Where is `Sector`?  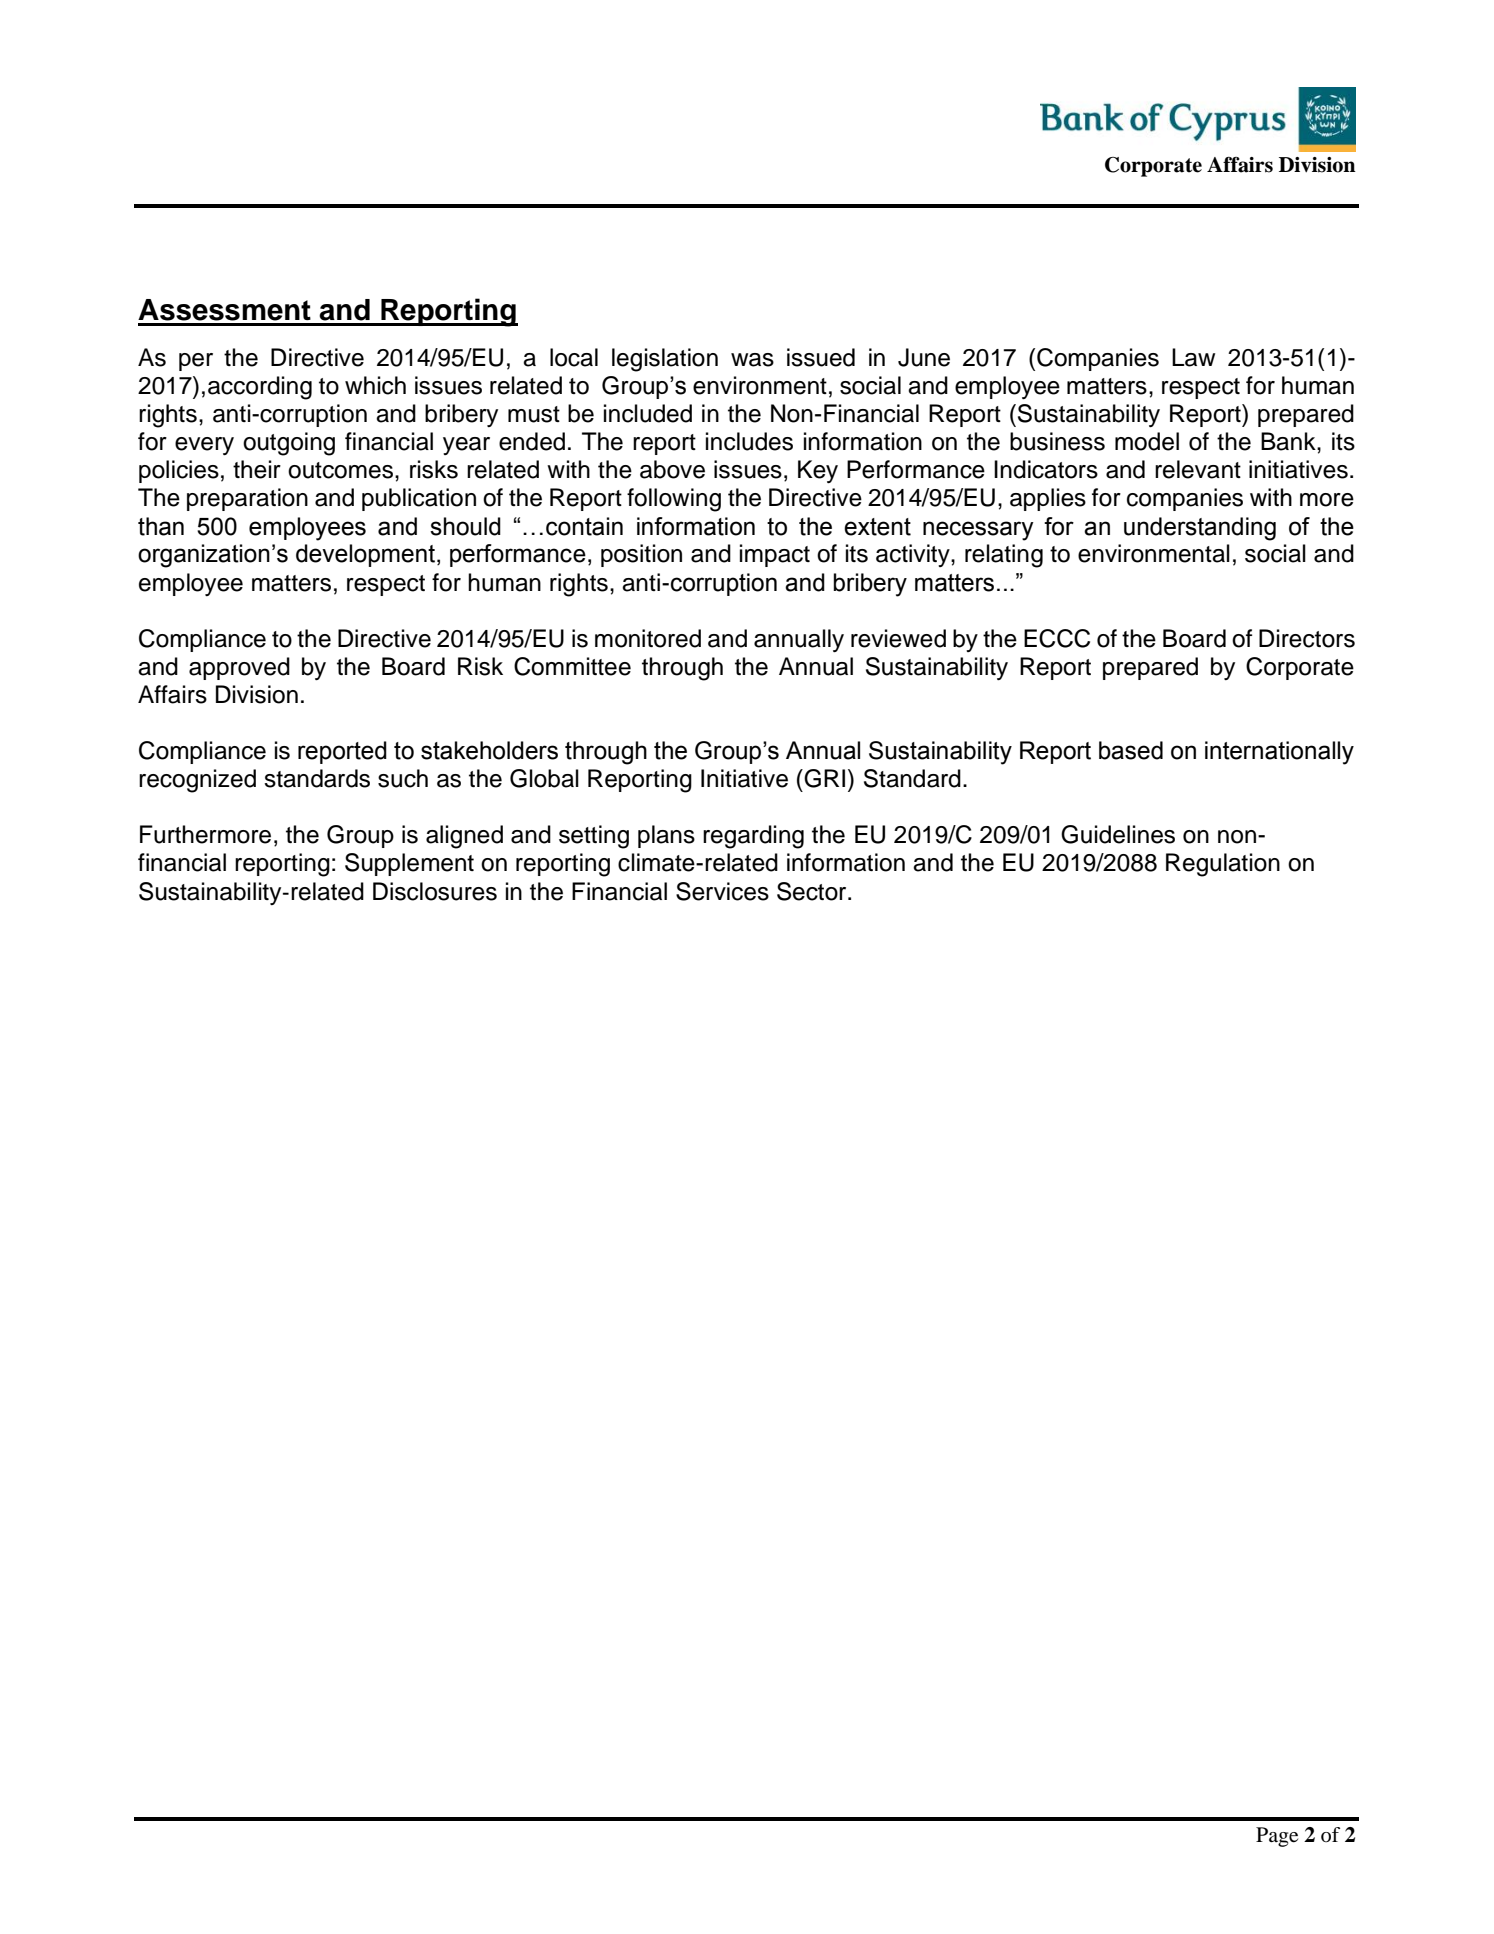
Sector is located at coordinates (813, 891).
